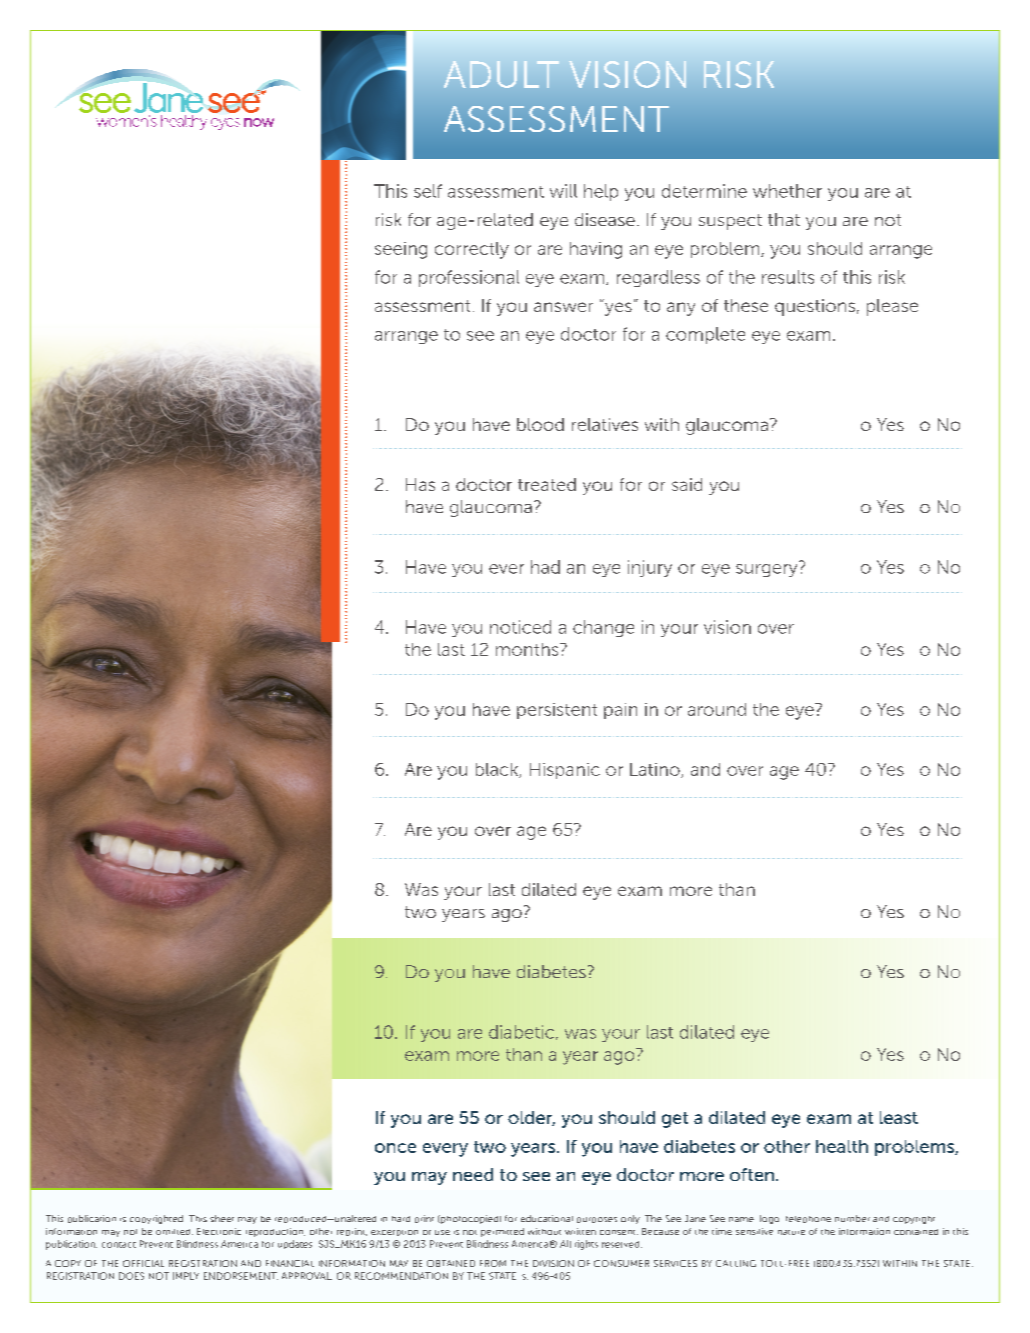 This screenshot has height=1333, width=1030. Describe the element at coordinates (768, 569) in the screenshot. I see `surgery` at that location.
